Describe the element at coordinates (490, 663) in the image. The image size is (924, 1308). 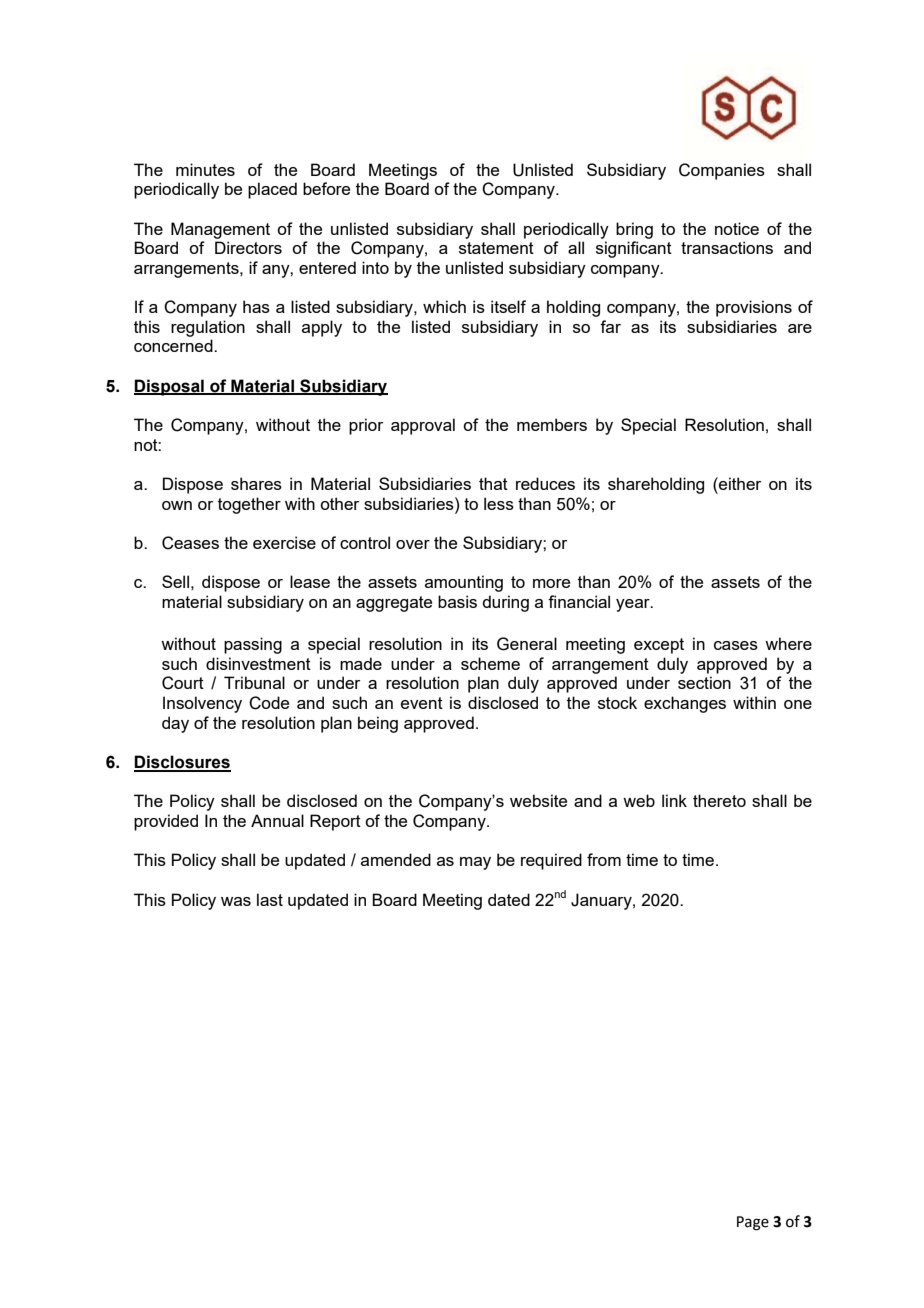
I see `scheme` at that location.
